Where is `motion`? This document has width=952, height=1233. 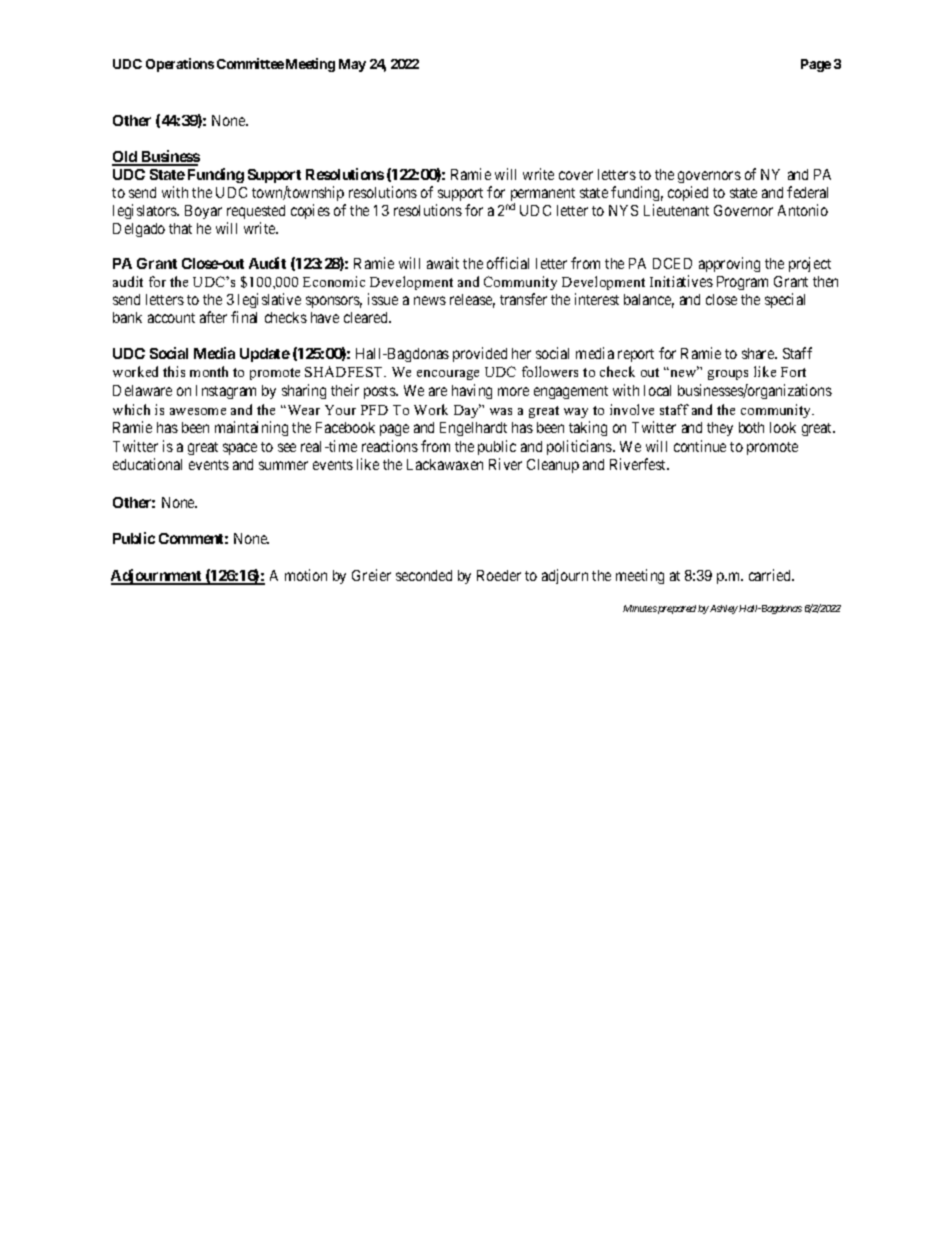 motion is located at coordinates (306, 575).
